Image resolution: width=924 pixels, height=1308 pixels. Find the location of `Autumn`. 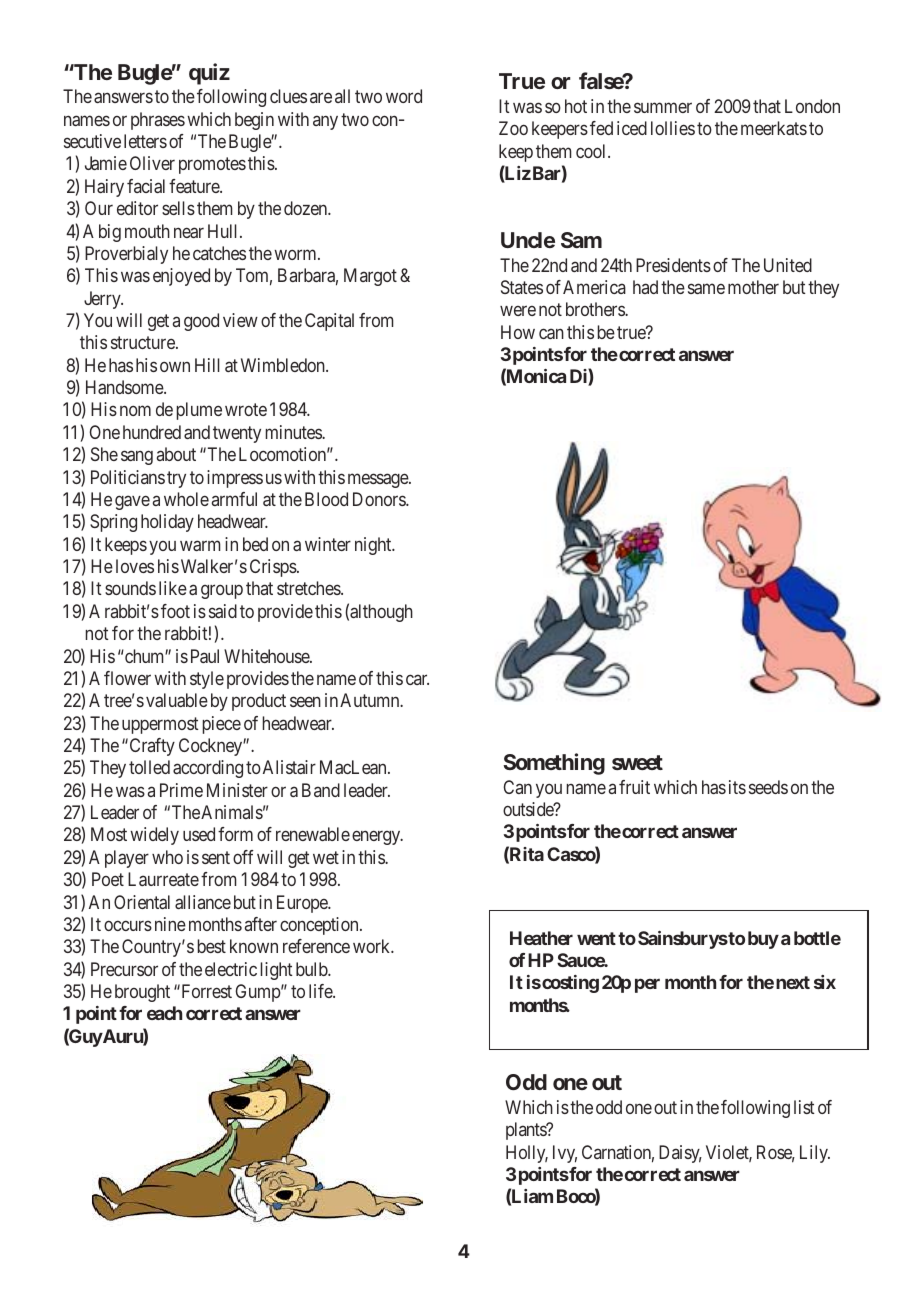

Autumn is located at coordinates (371, 700).
